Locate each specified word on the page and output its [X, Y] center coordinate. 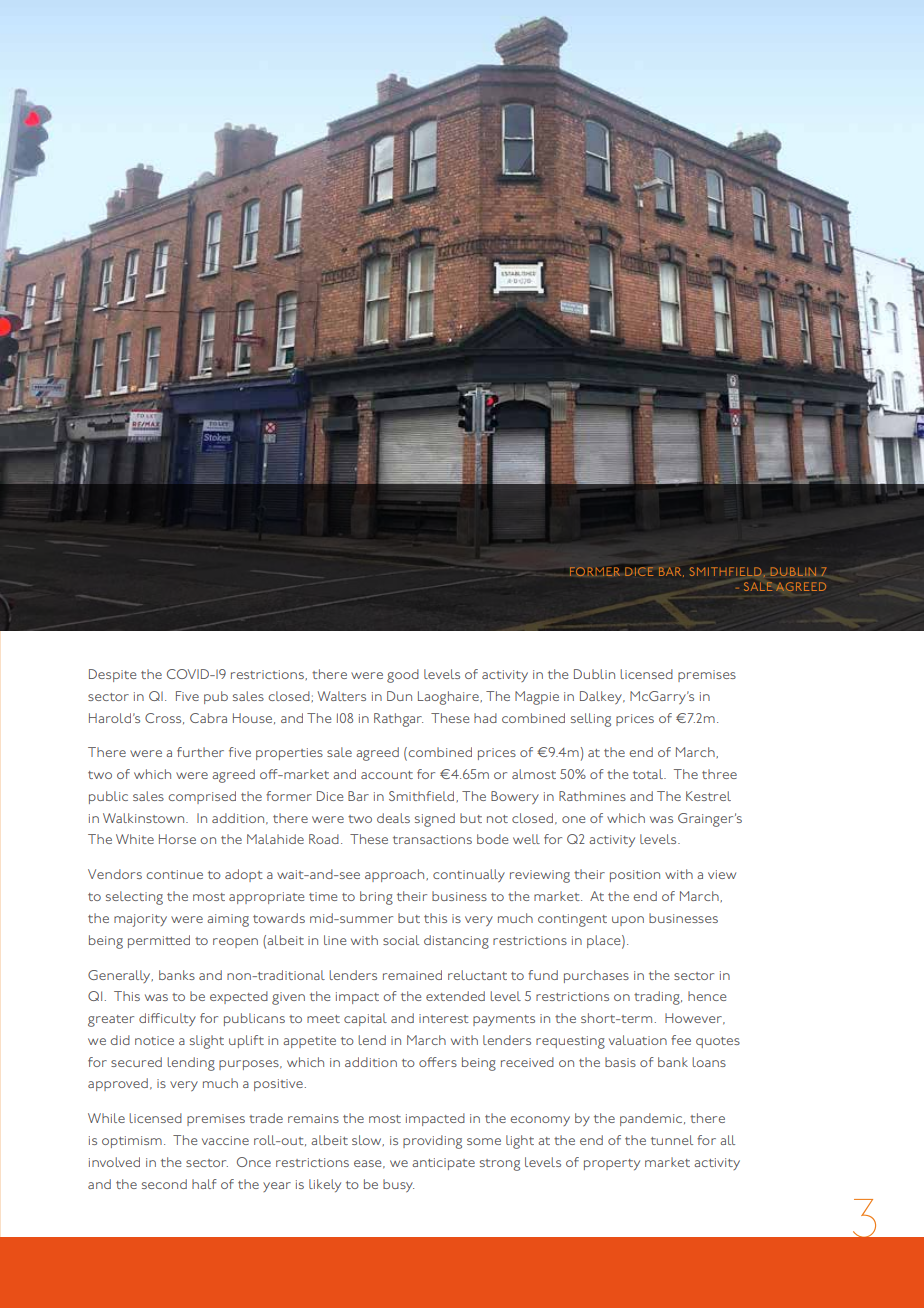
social [401, 940]
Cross [164, 718]
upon [628, 921]
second [164, 1184]
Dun [399, 696]
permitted [159, 941]
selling [591, 720]
